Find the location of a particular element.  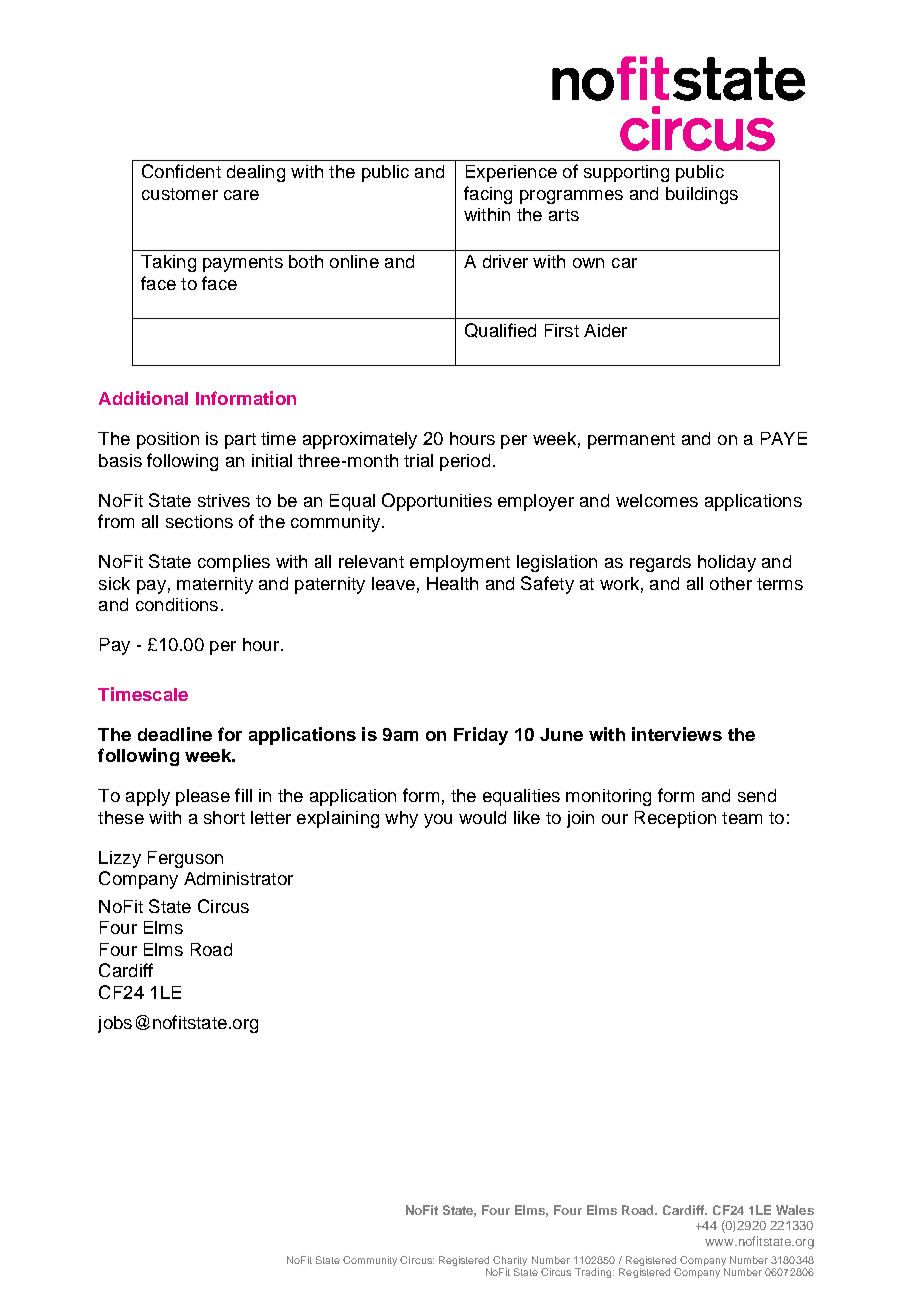

deadline is located at coordinates (175, 734).
